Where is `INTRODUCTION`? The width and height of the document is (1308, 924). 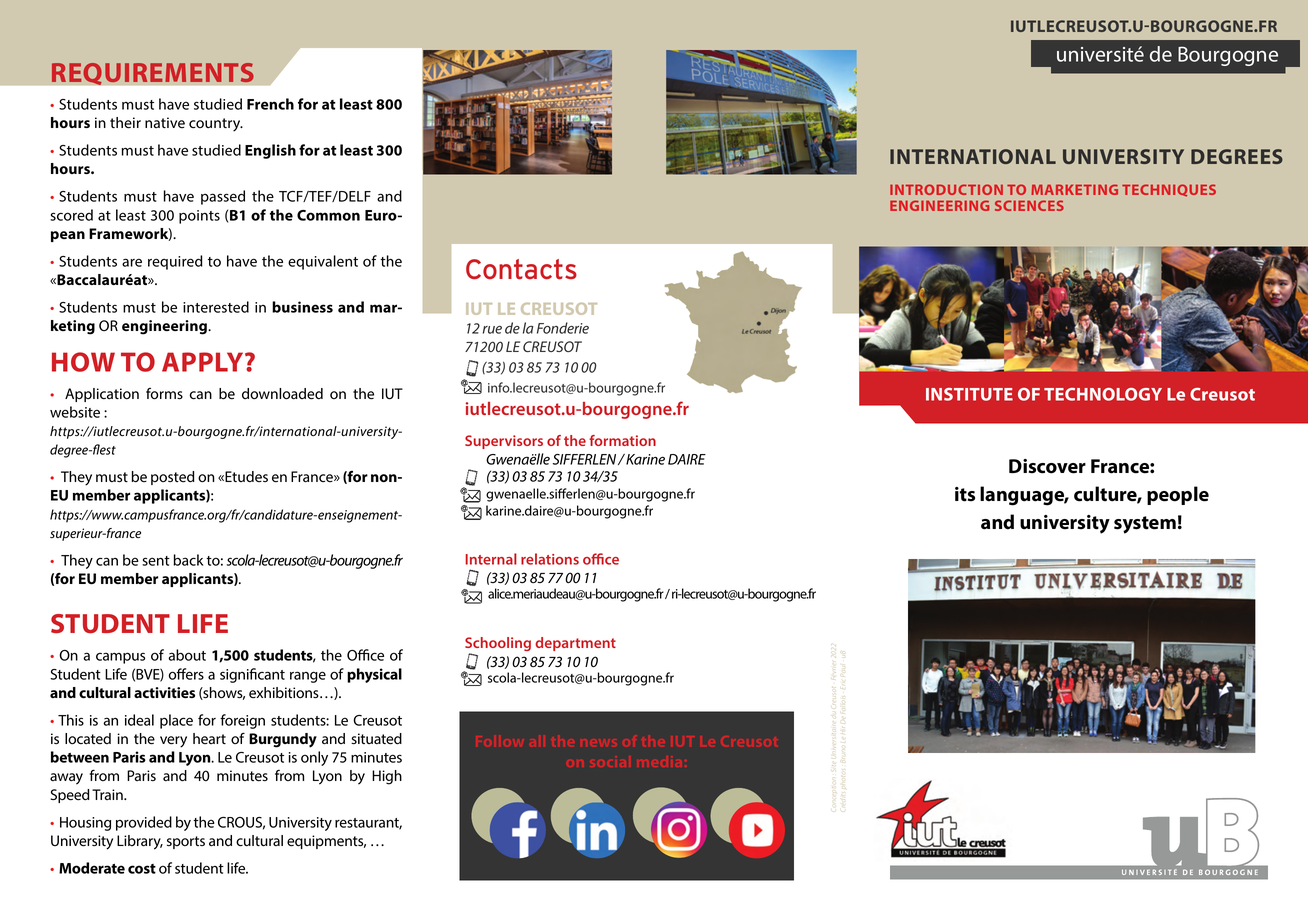
INTRODUCTION is located at coordinates (946, 189).
